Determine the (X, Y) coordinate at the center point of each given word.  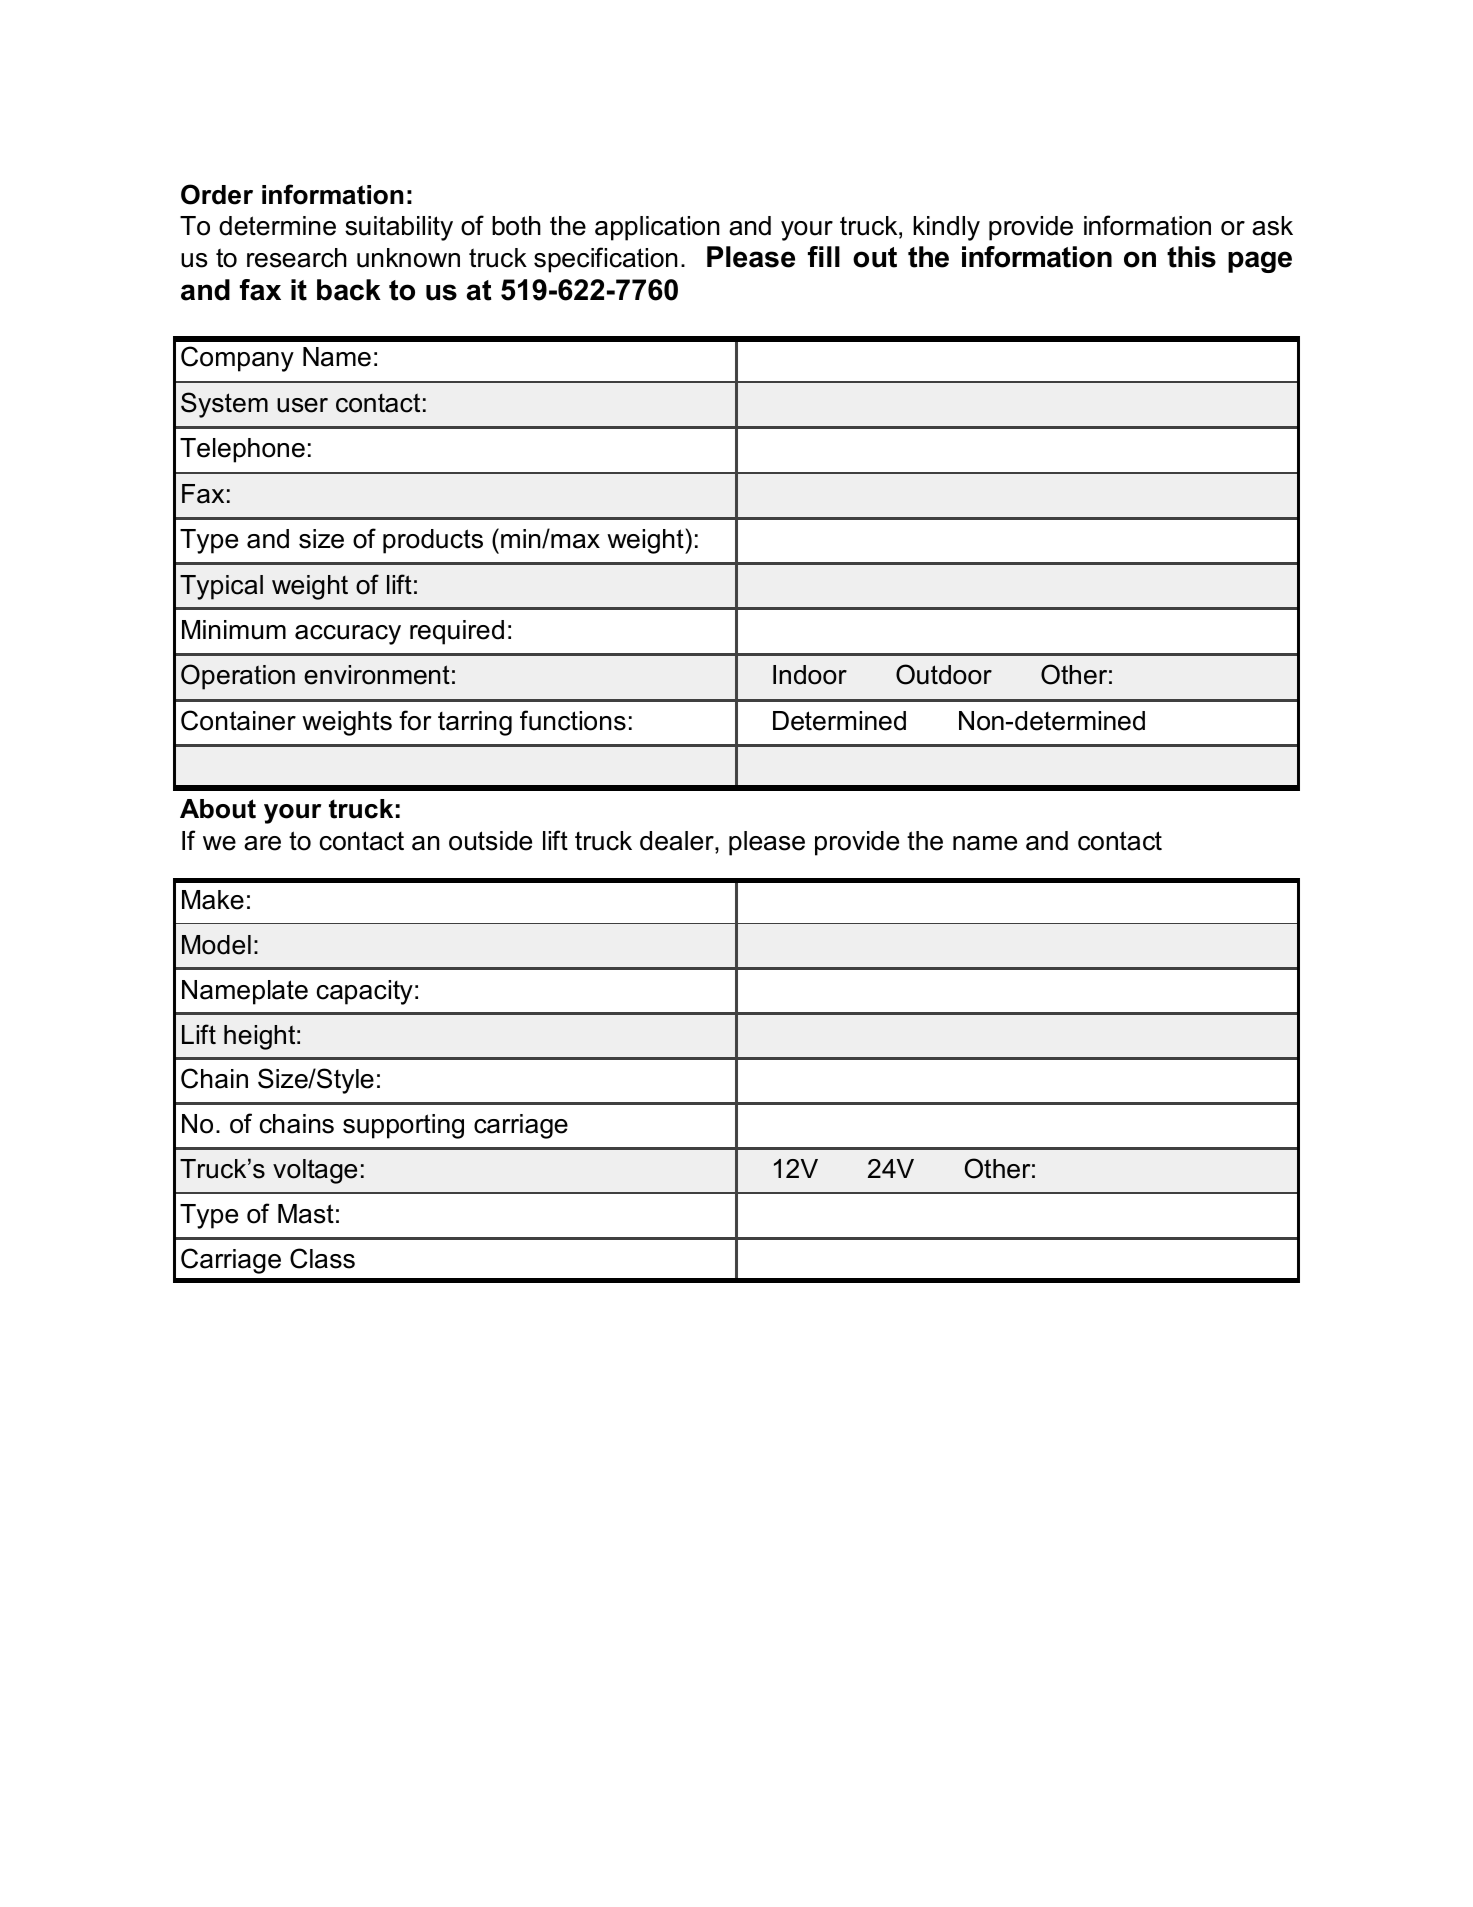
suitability (399, 228)
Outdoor (944, 674)
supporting (403, 1126)
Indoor (810, 675)
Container (238, 720)
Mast (306, 1214)
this (1191, 257)
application (657, 228)
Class (322, 1258)
